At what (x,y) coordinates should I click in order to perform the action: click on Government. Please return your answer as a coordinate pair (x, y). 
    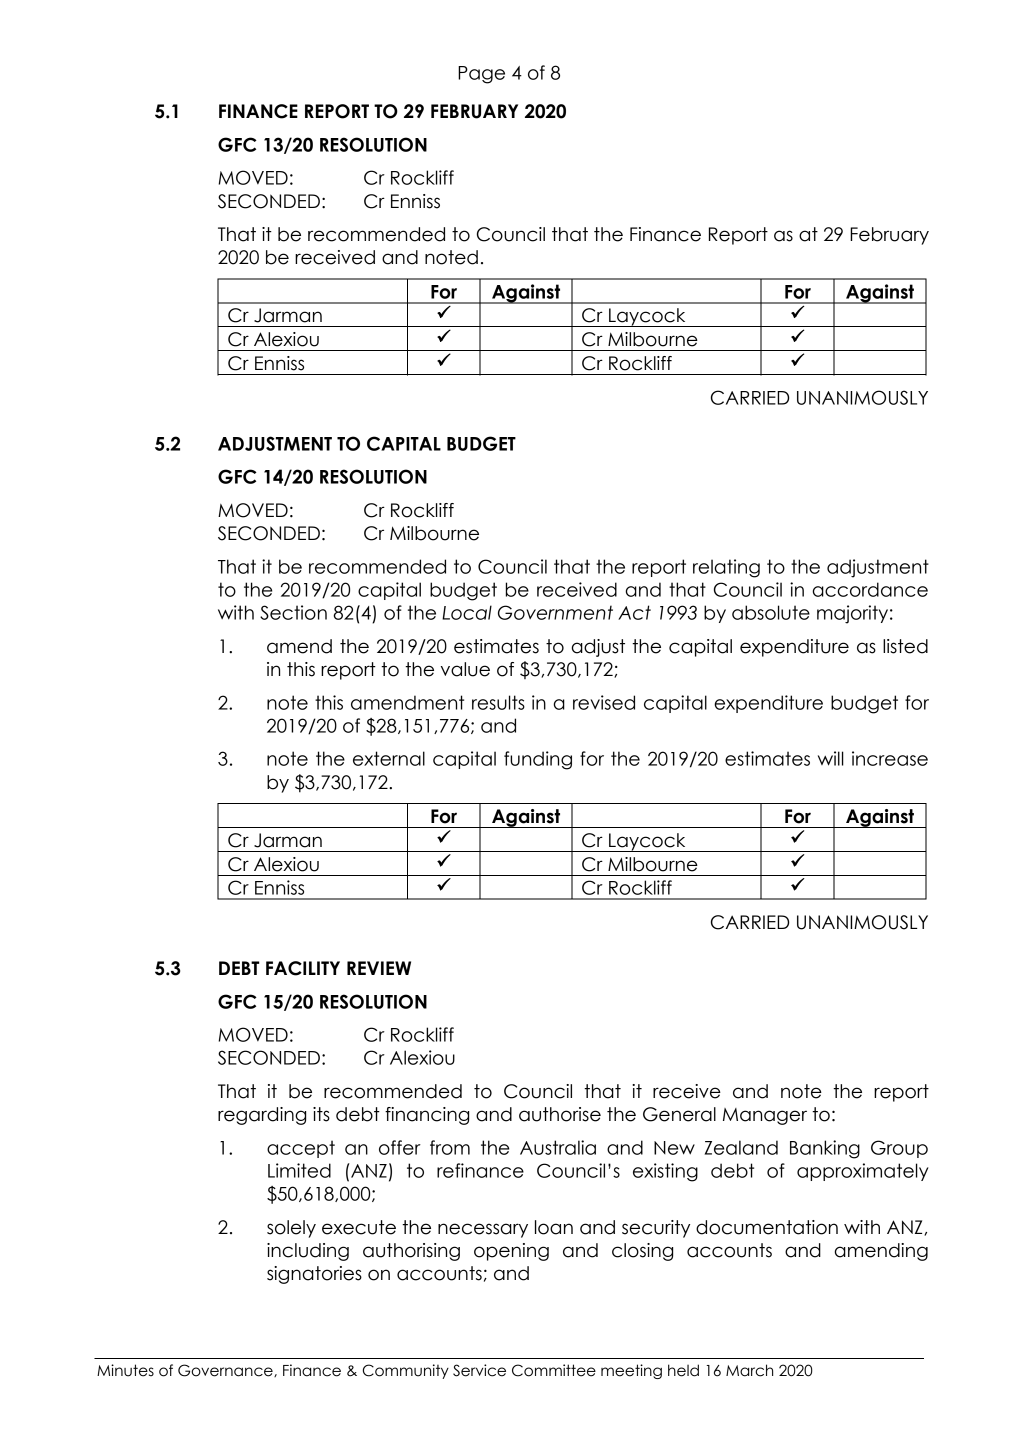
    Looking at the image, I should click on (555, 612).
